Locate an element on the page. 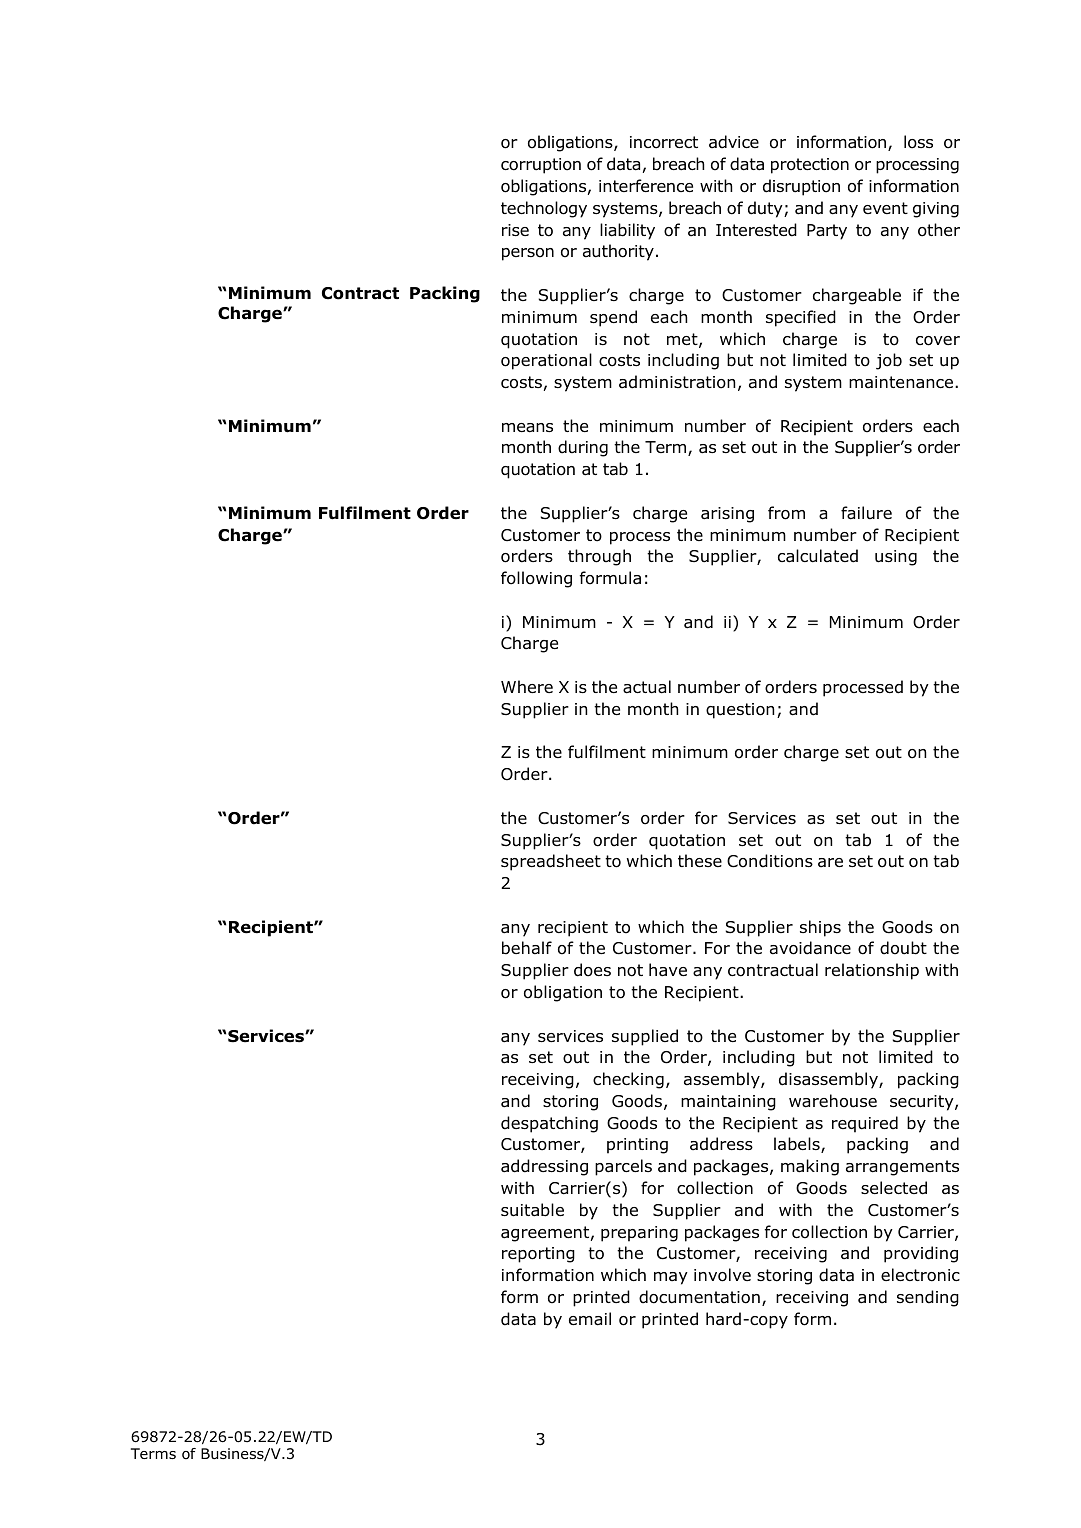 The width and height of the image is (1081, 1528). event is located at coordinates (885, 208).
